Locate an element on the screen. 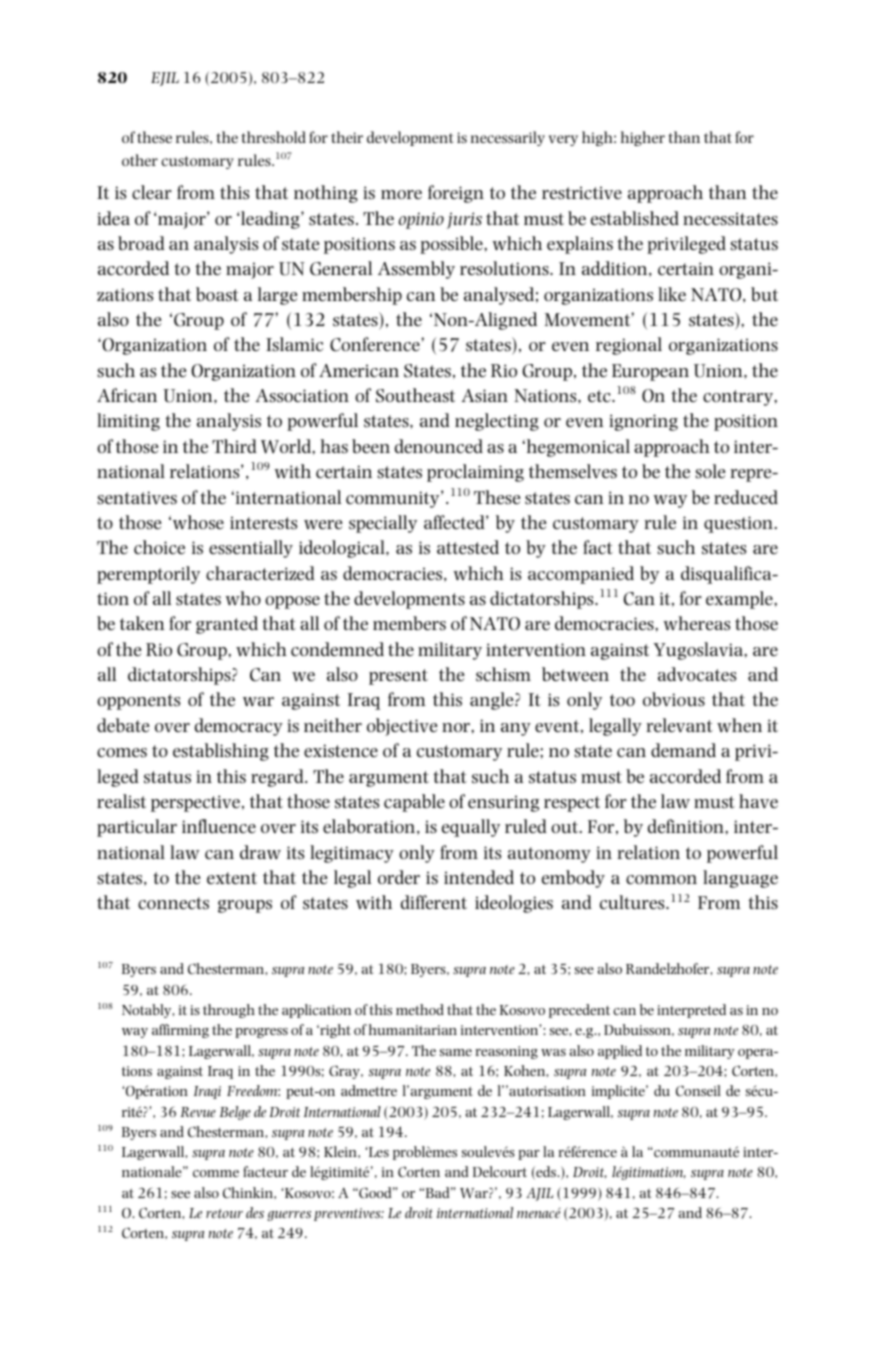  retour is located at coordinates (224, 1213).
